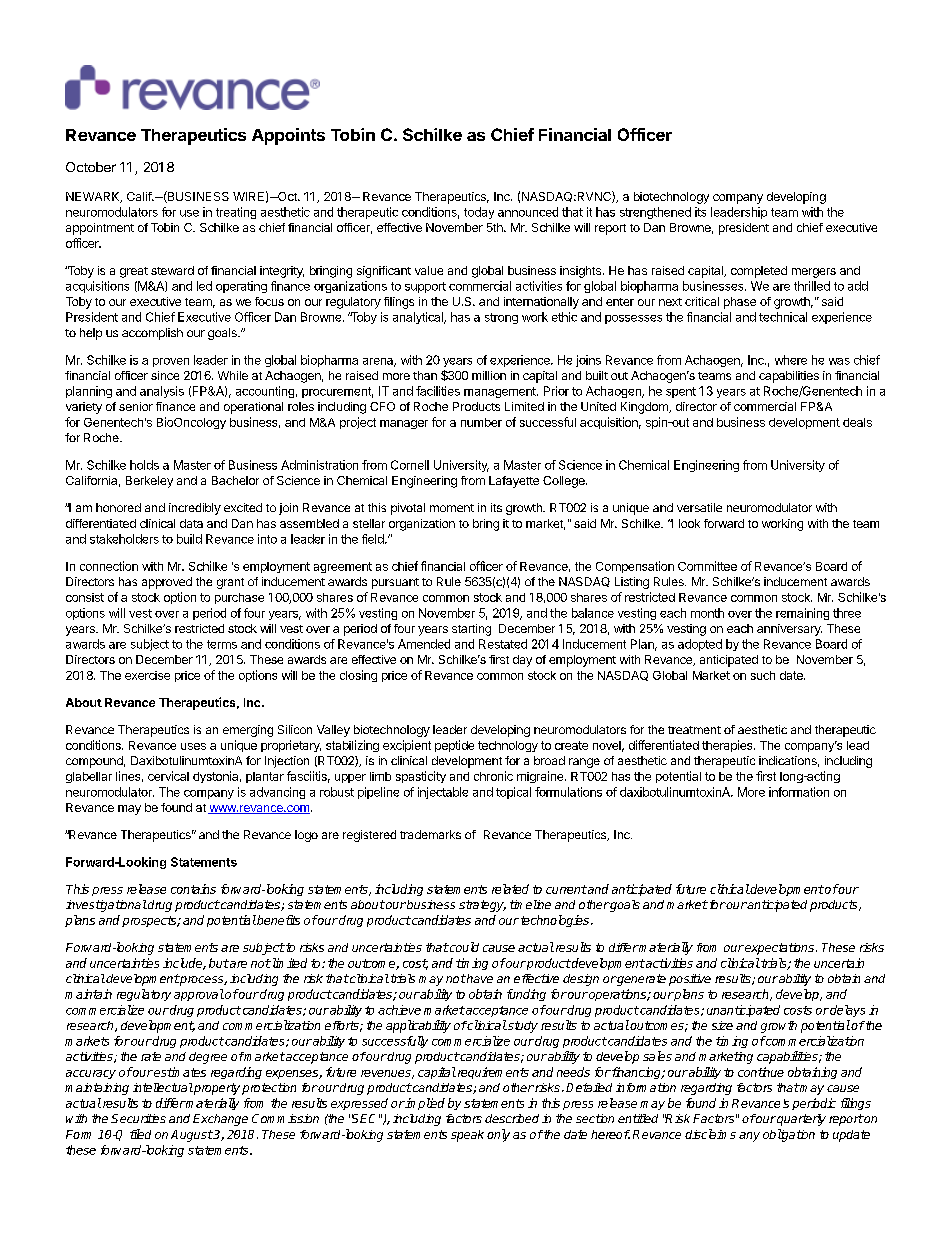 The image size is (952, 1233). What do you see at coordinates (728, 746) in the page?
I see `therapies` at bounding box center [728, 746].
